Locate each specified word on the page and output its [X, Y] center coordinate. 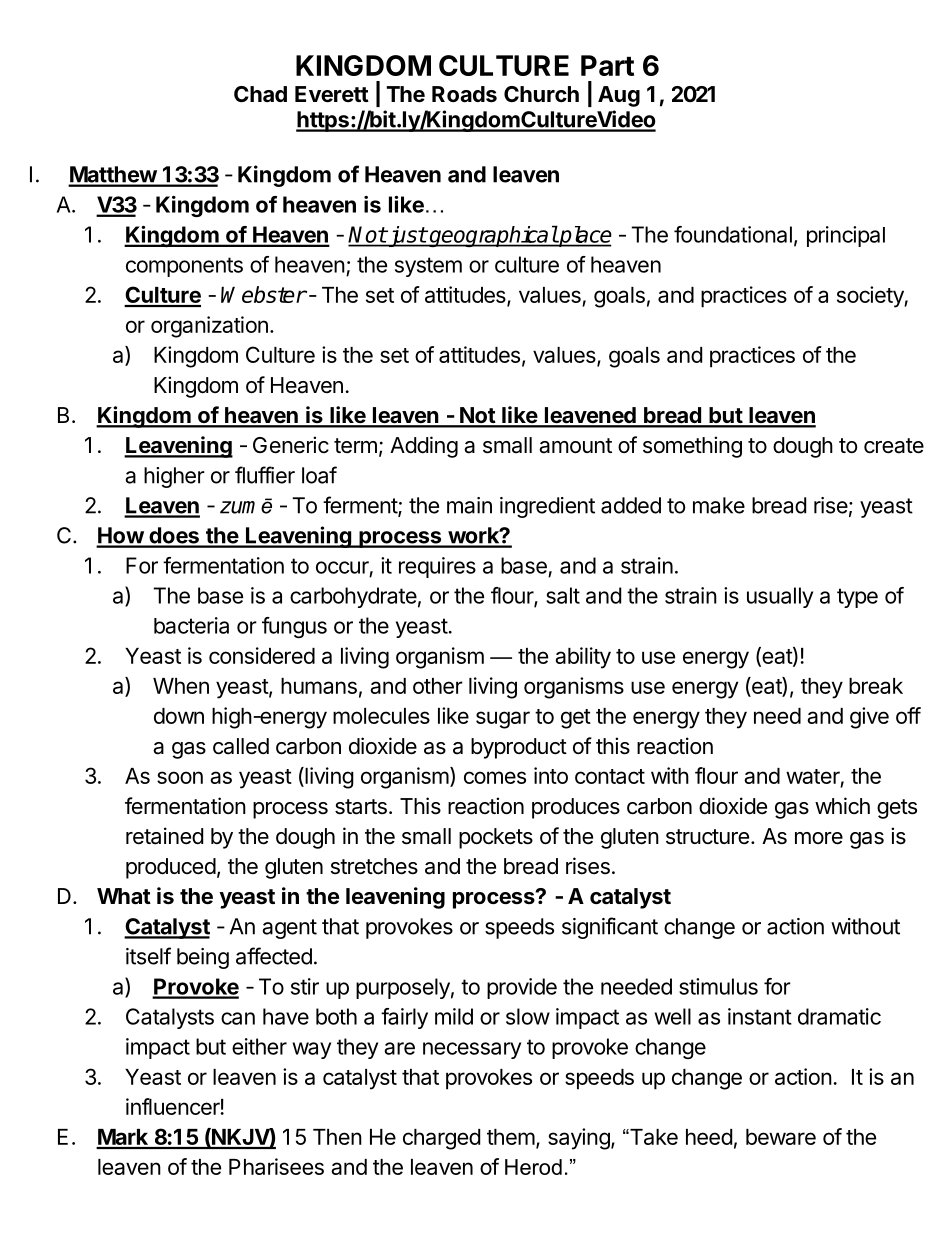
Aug [619, 96]
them [511, 1137]
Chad [260, 94]
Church [541, 94]
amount [575, 446]
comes [495, 777]
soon [180, 777]
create [894, 446]
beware [781, 1137]
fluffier [265, 475]
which [842, 805]
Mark [123, 1138]
